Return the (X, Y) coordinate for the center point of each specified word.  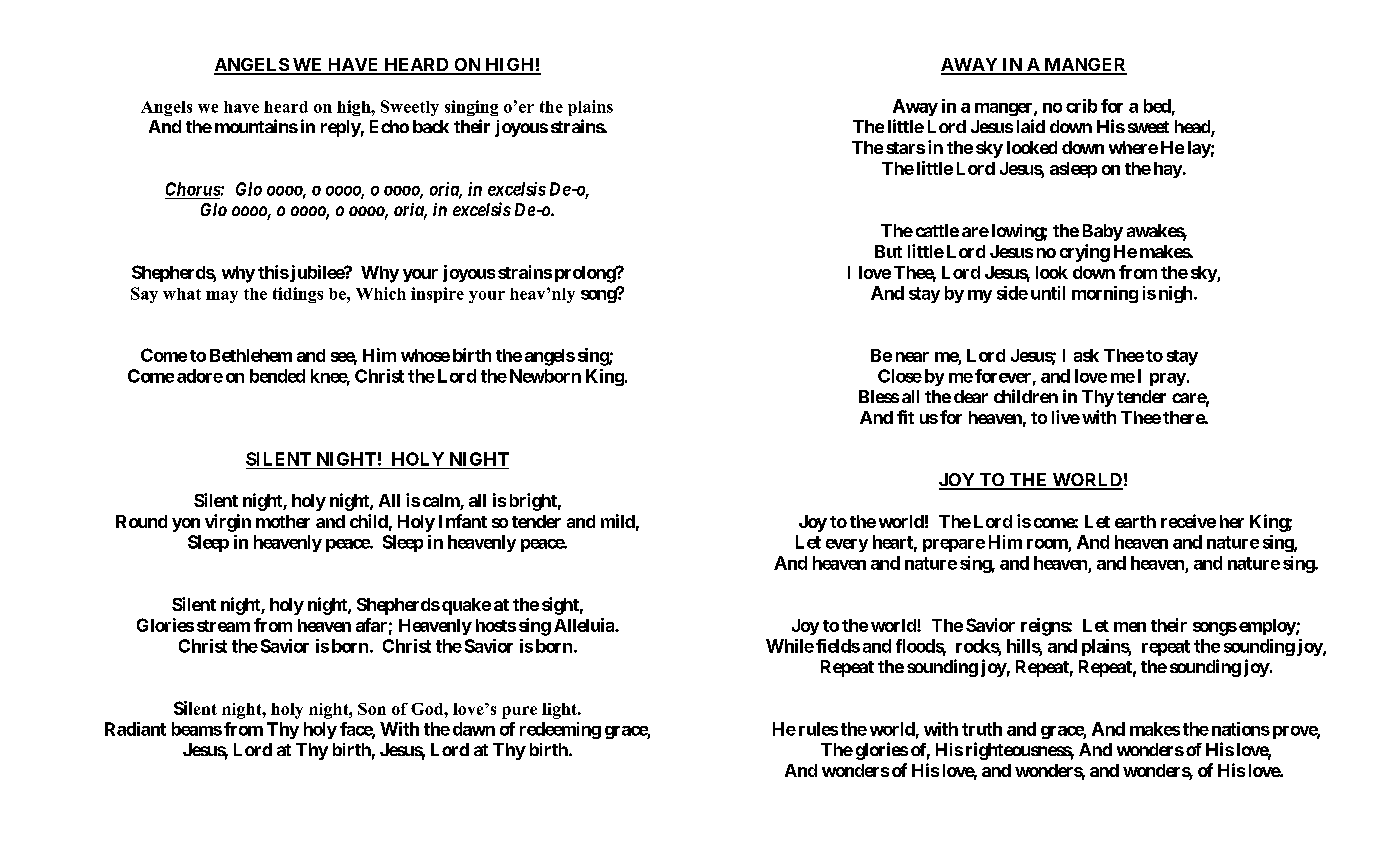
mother (283, 521)
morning (1105, 294)
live (1066, 417)
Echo (389, 126)
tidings (298, 295)
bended (277, 376)
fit (905, 417)
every (847, 545)
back (431, 126)
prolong (586, 274)
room (1047, 544)
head (1193, 128)
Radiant (135, 729)
